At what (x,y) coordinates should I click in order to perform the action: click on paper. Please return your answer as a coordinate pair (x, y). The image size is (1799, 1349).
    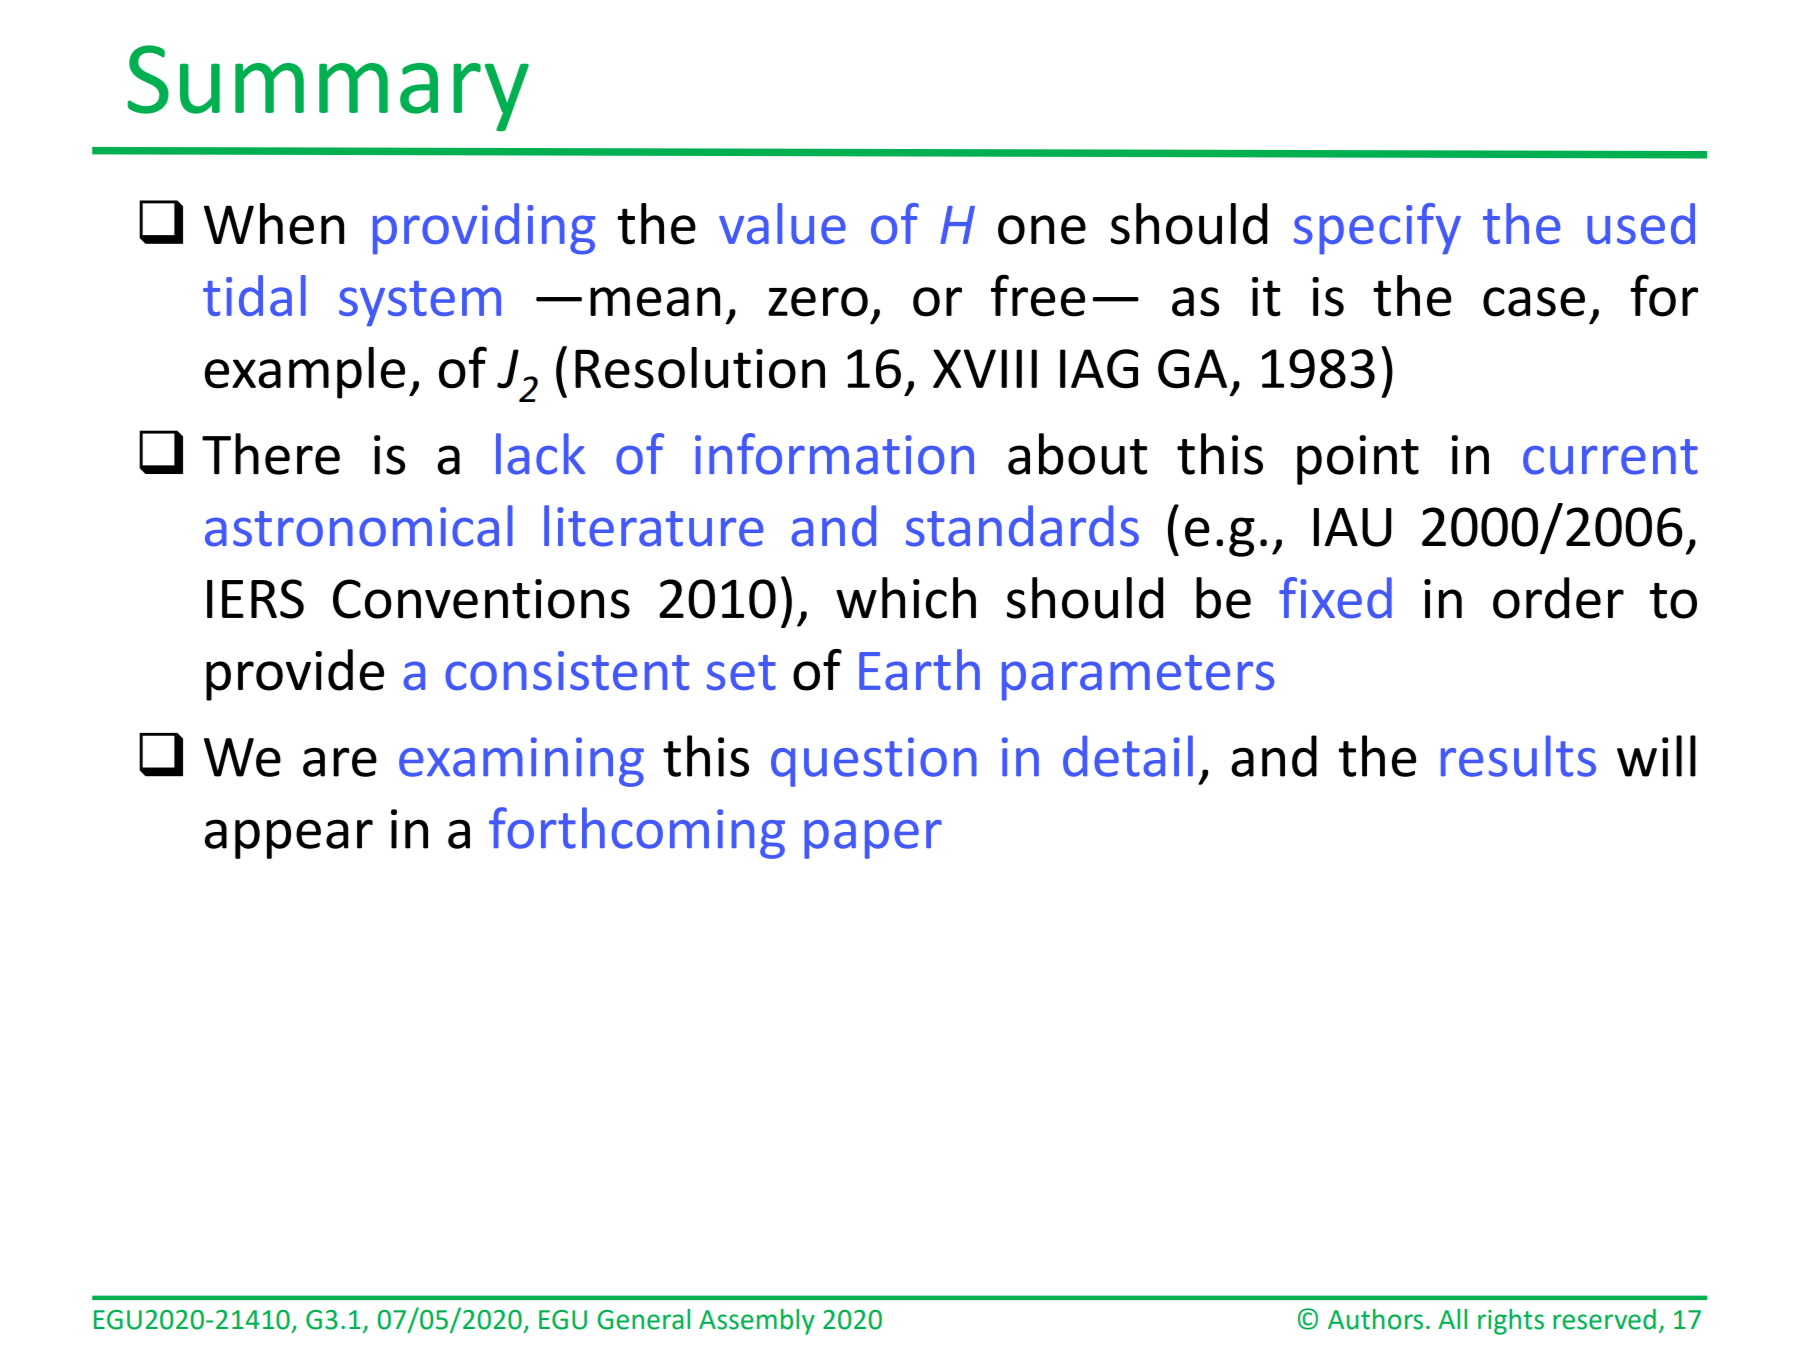
    Looking at the image, I should click on (873, 839).
